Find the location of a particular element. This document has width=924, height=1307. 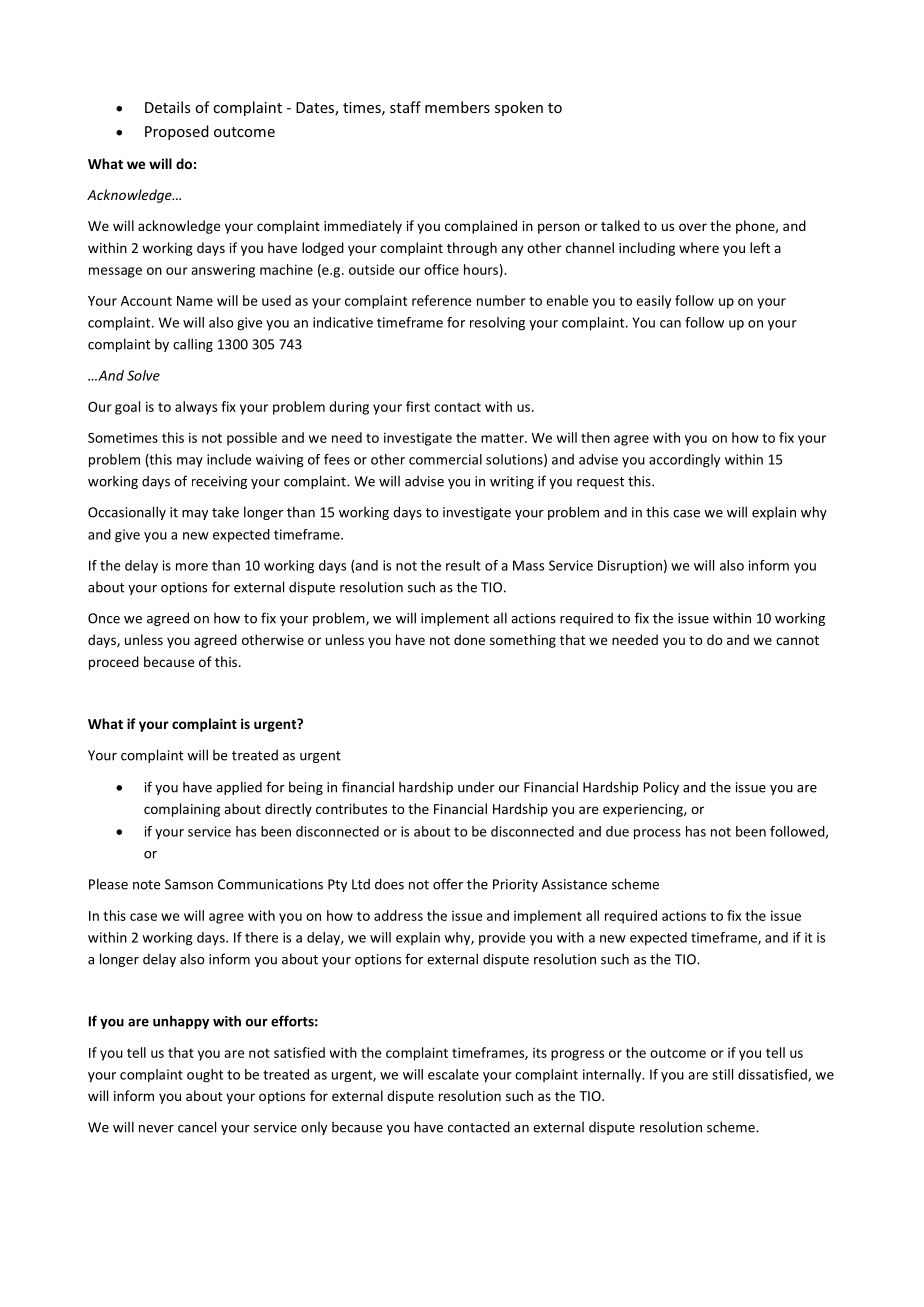

easily is located at coordinates (653, 302).
